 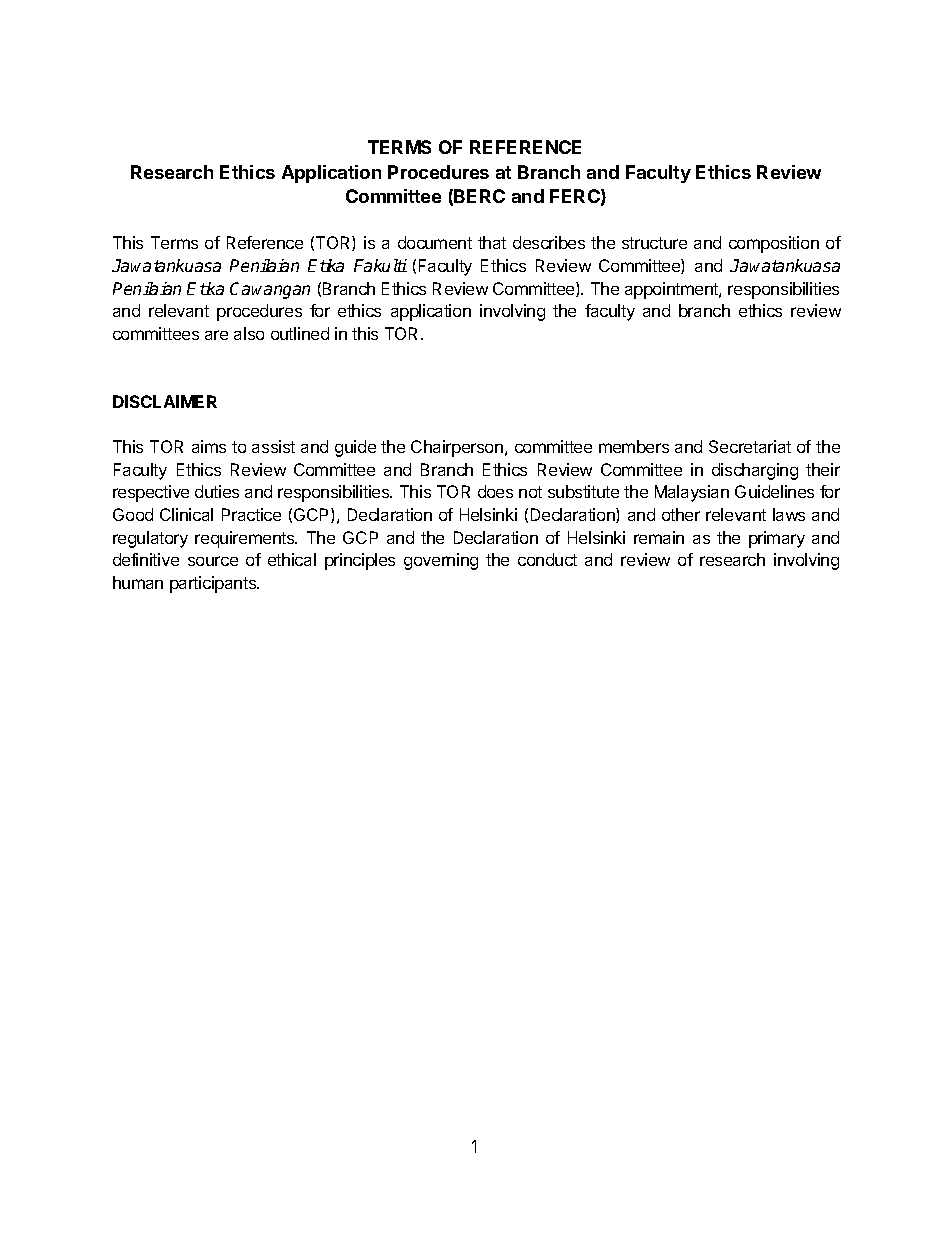 What do you see at coordinates (492, 242) in the page?
I see `that` at bounding box center [492, 242].
